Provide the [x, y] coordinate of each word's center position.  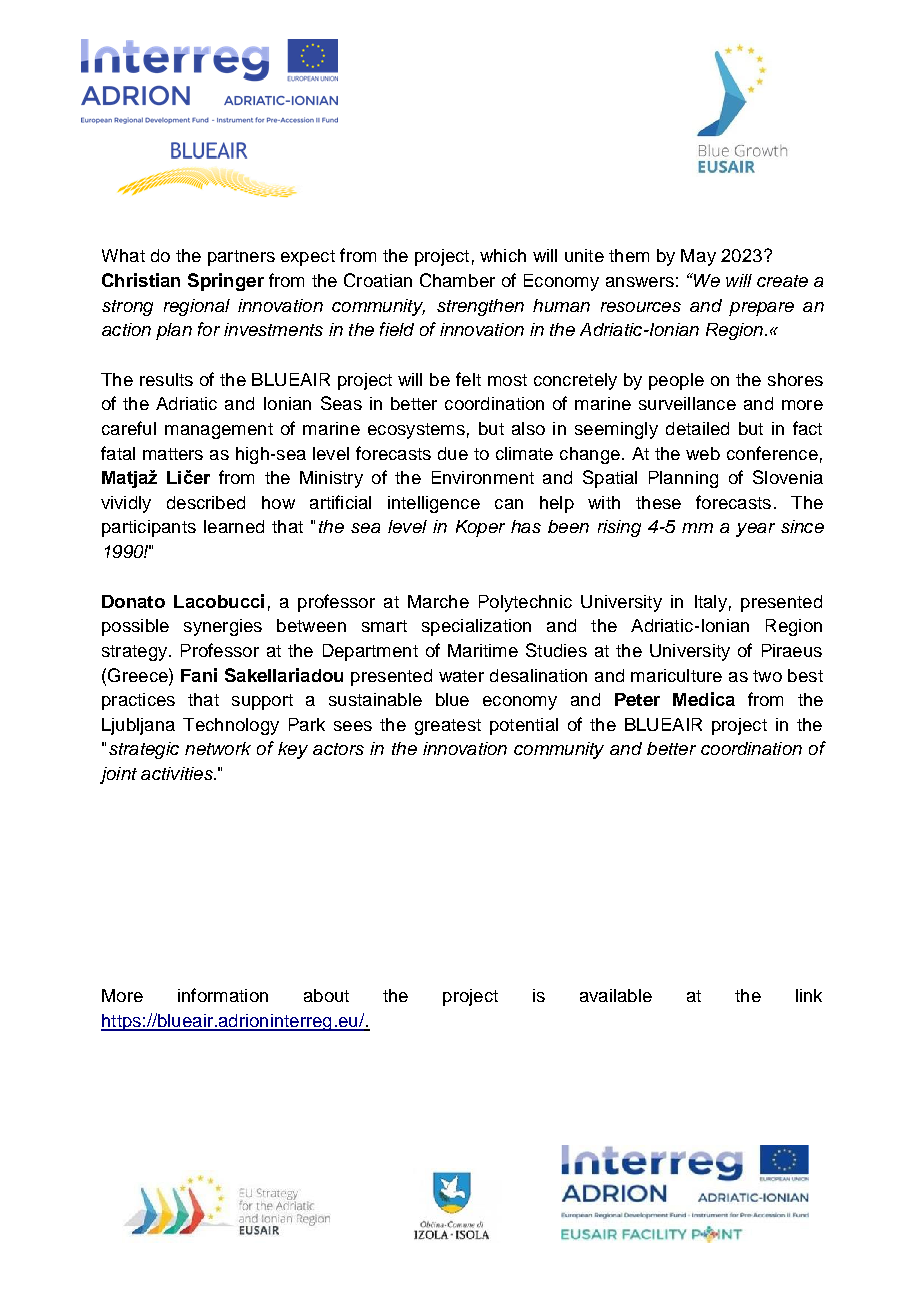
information [223, 995]
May [698, 257]
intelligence [434, 504]
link [809, 995]
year [755, 530]
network [218, 748]
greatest [448, 727]
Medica [704, 699]
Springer [226, 282]
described [206, 502]
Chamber [457, 280]
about [326, 995]
